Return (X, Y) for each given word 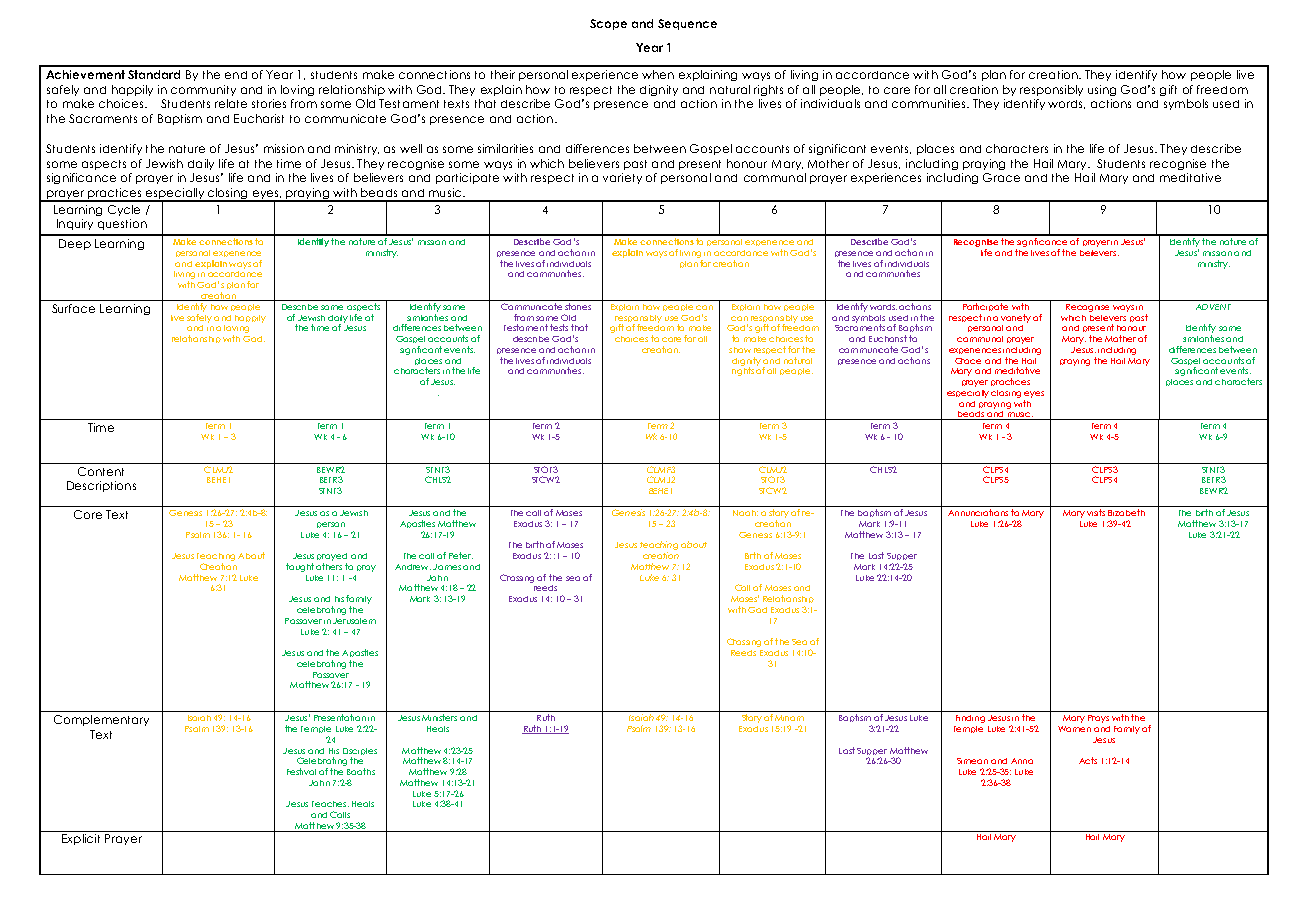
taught (300, 567)
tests (559, 327)
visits (1096, 512)
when (658, 74)
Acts (1088, 760)
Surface (73, 308)
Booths (361, 771)
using (1102, 90)
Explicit (81, 839)
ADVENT (1213, 307)
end (236, 75)
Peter (461, 555)
